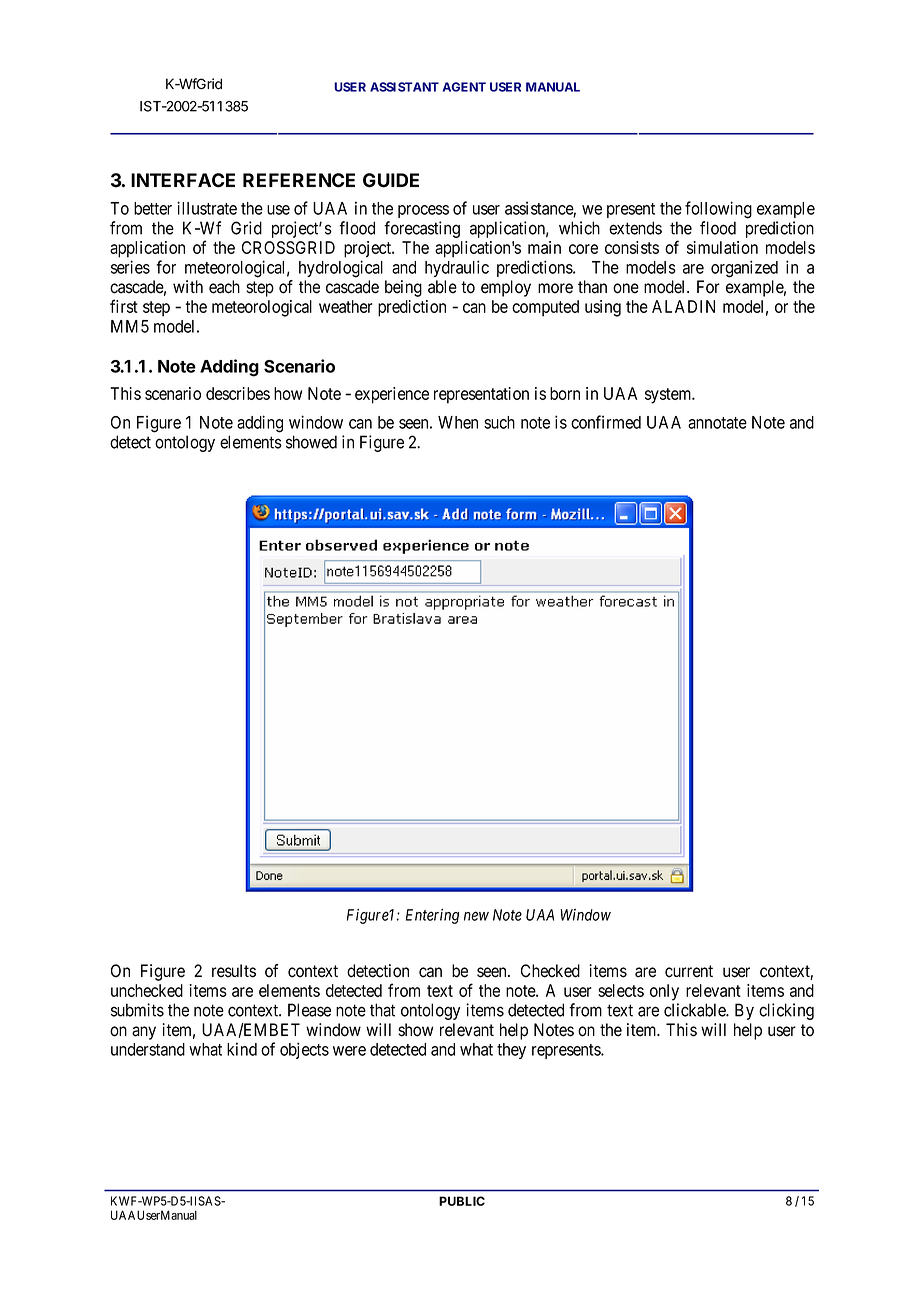 This screenshot has height=1308, width=924. What do you see at coordinates (238, 393) in the screenshot?
I see `describes` at bounding box center [238, 393].
